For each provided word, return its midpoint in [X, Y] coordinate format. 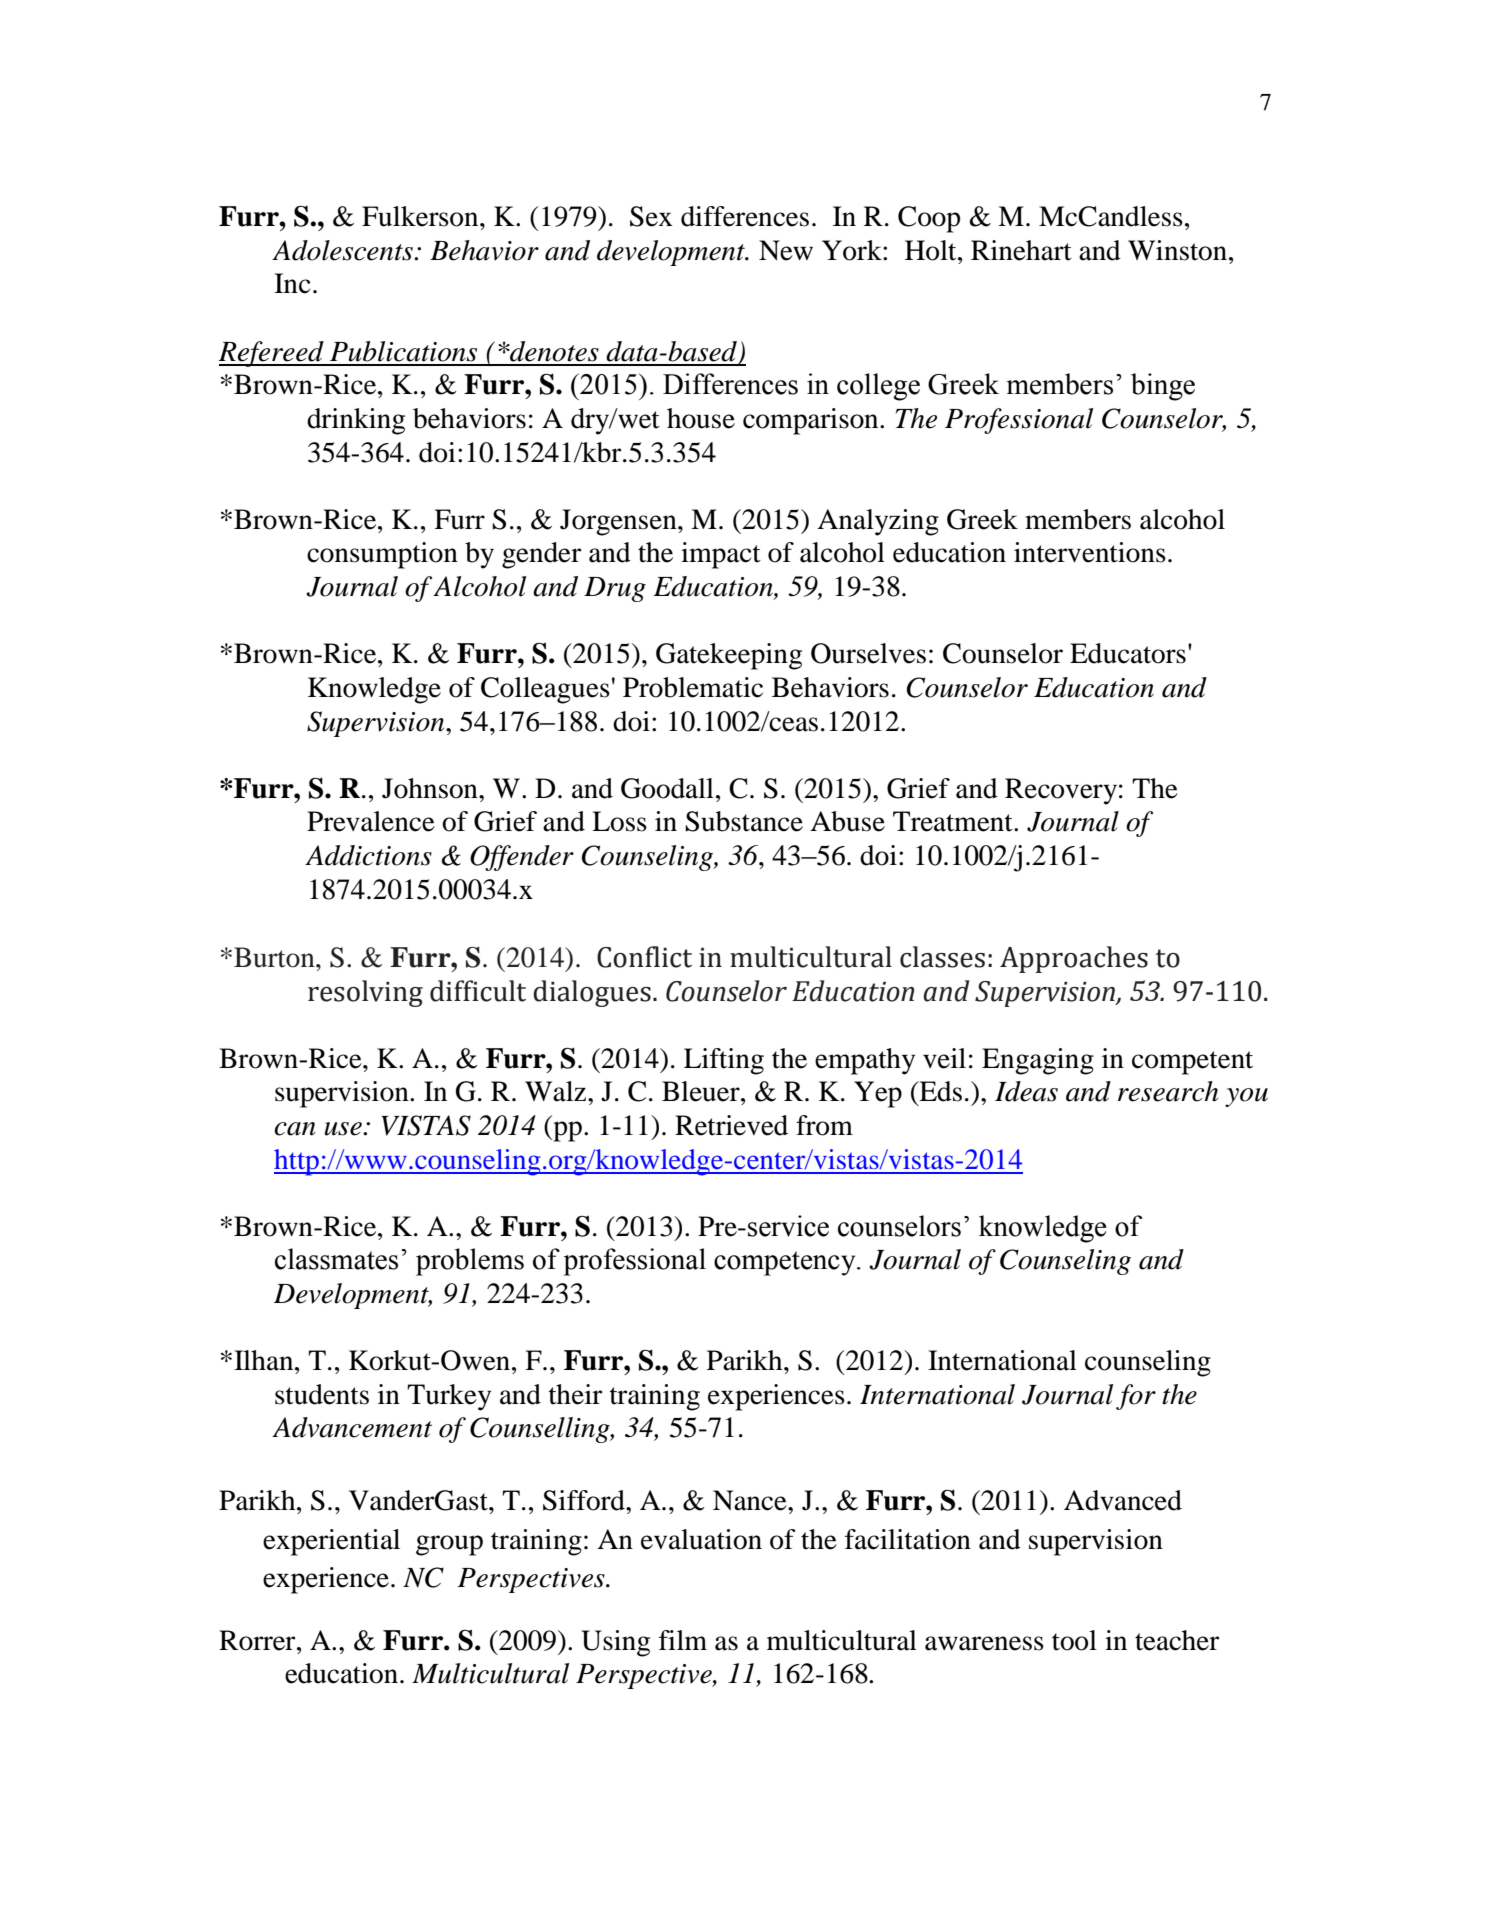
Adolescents [343, 250]
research [1168, 1091]
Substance [744, 821]
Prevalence [371, 821]
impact [721, 555]
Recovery [1061, 791]
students [322, 1394]
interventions [1090, 552]
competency [786, 1263]
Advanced [1123, 1500]
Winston [1179, 250]
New [786, 250]
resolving [365, 993]
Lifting [724, 1061]
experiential [331, 1542]
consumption [382, 555]
